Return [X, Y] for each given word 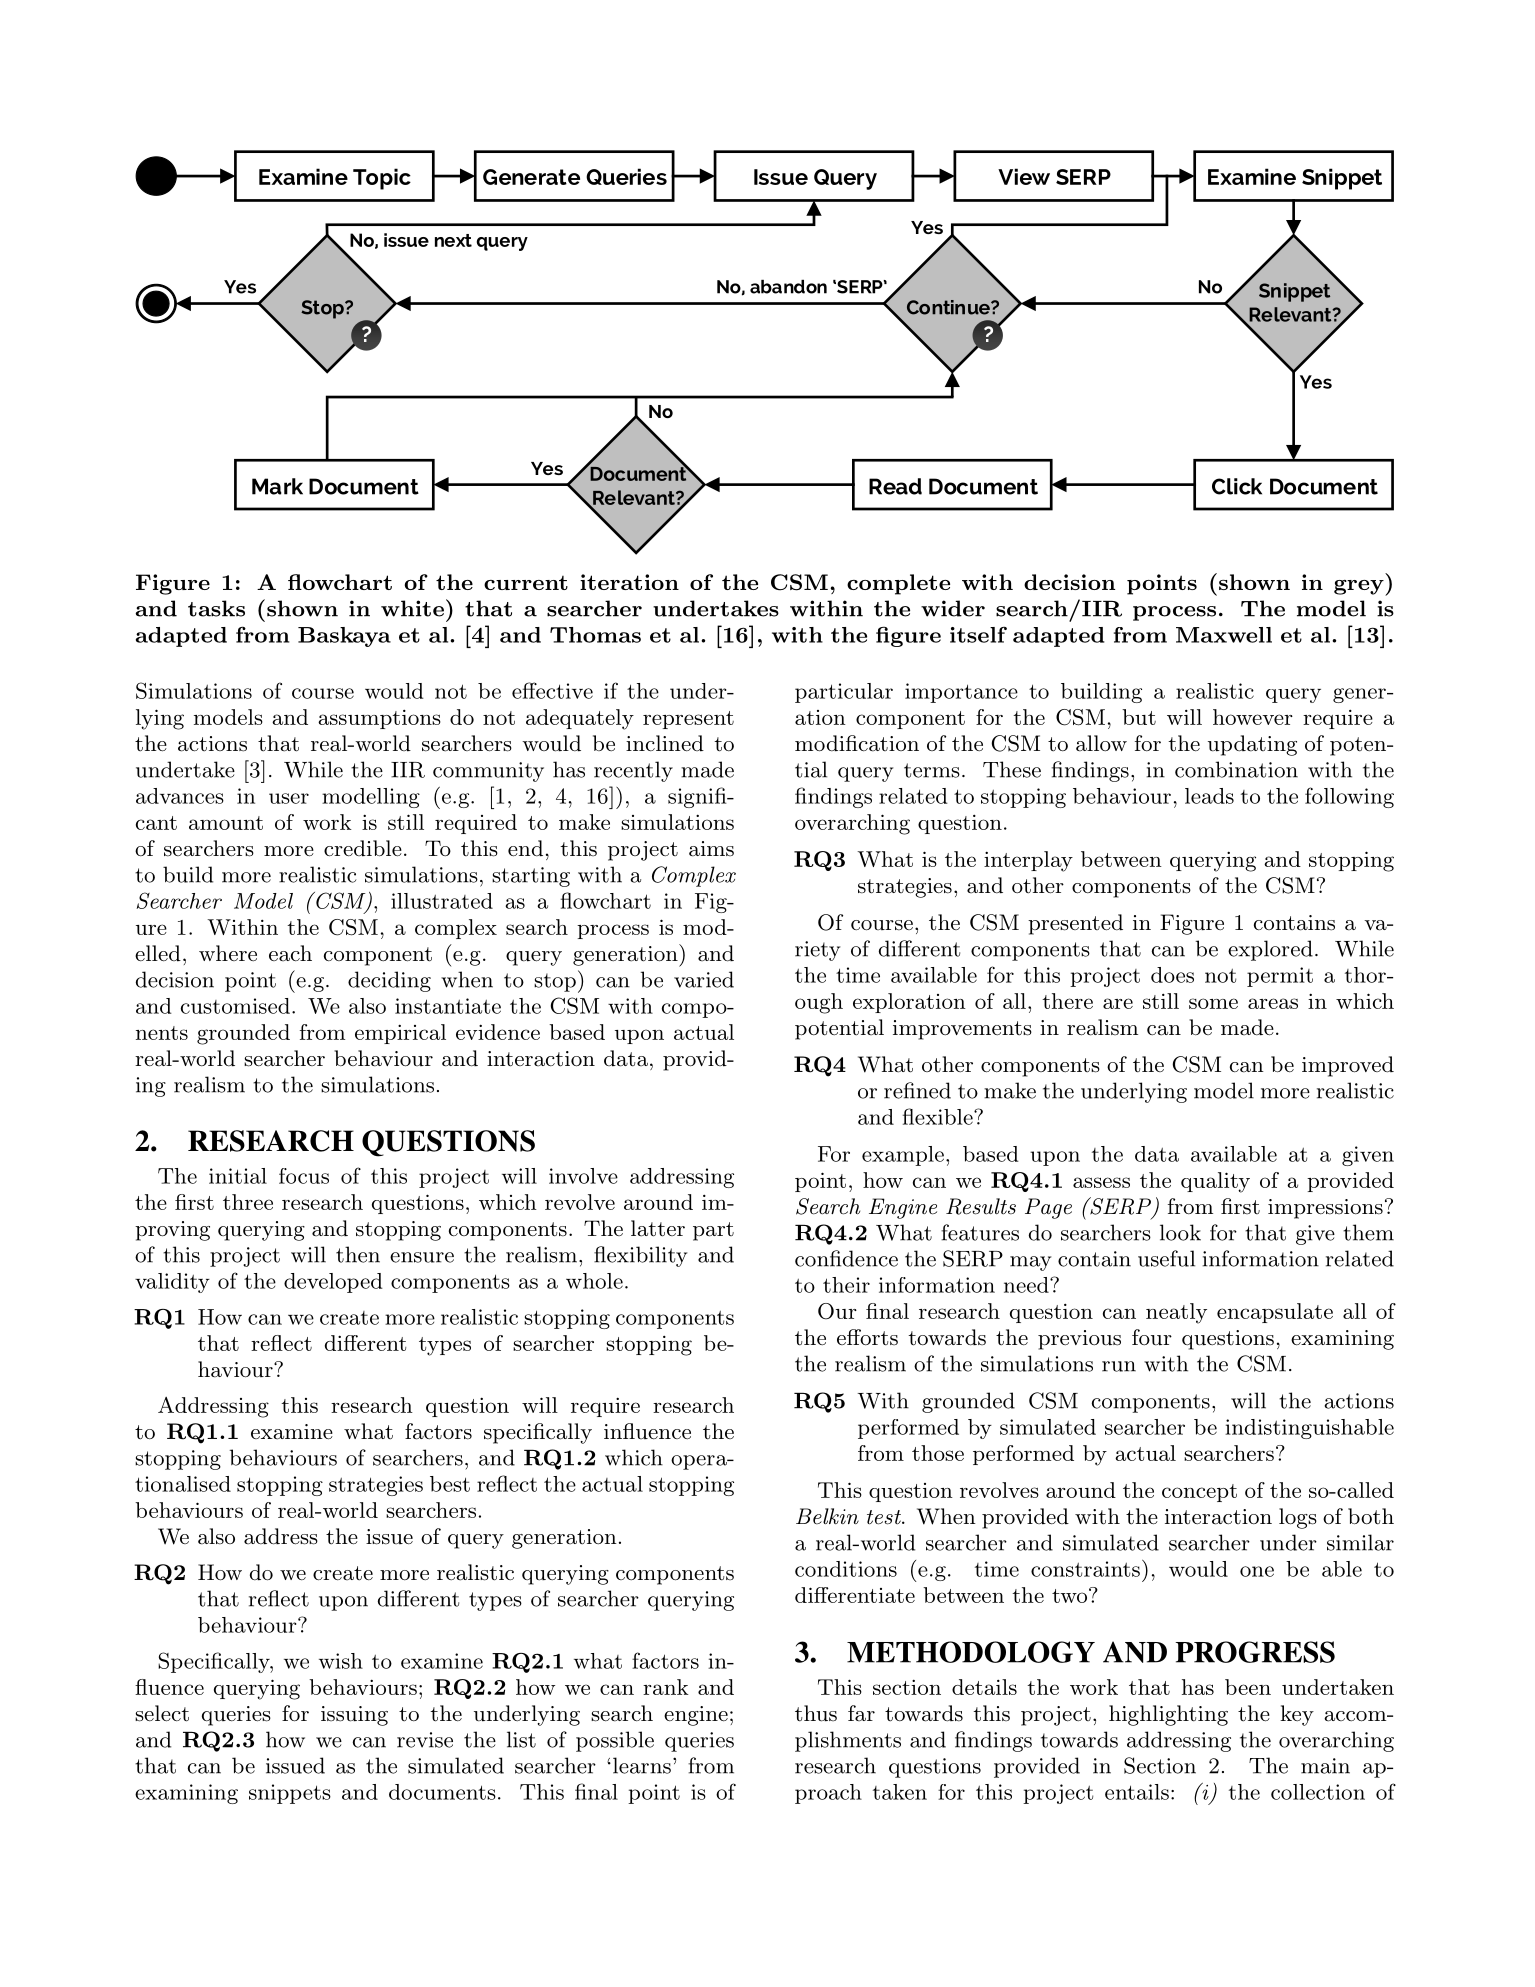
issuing [354, 1716]
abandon [788, 287]
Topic [382, 179]
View [1024, 176]
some [1213, 1003]
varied [704, 979]
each [290, 953]
